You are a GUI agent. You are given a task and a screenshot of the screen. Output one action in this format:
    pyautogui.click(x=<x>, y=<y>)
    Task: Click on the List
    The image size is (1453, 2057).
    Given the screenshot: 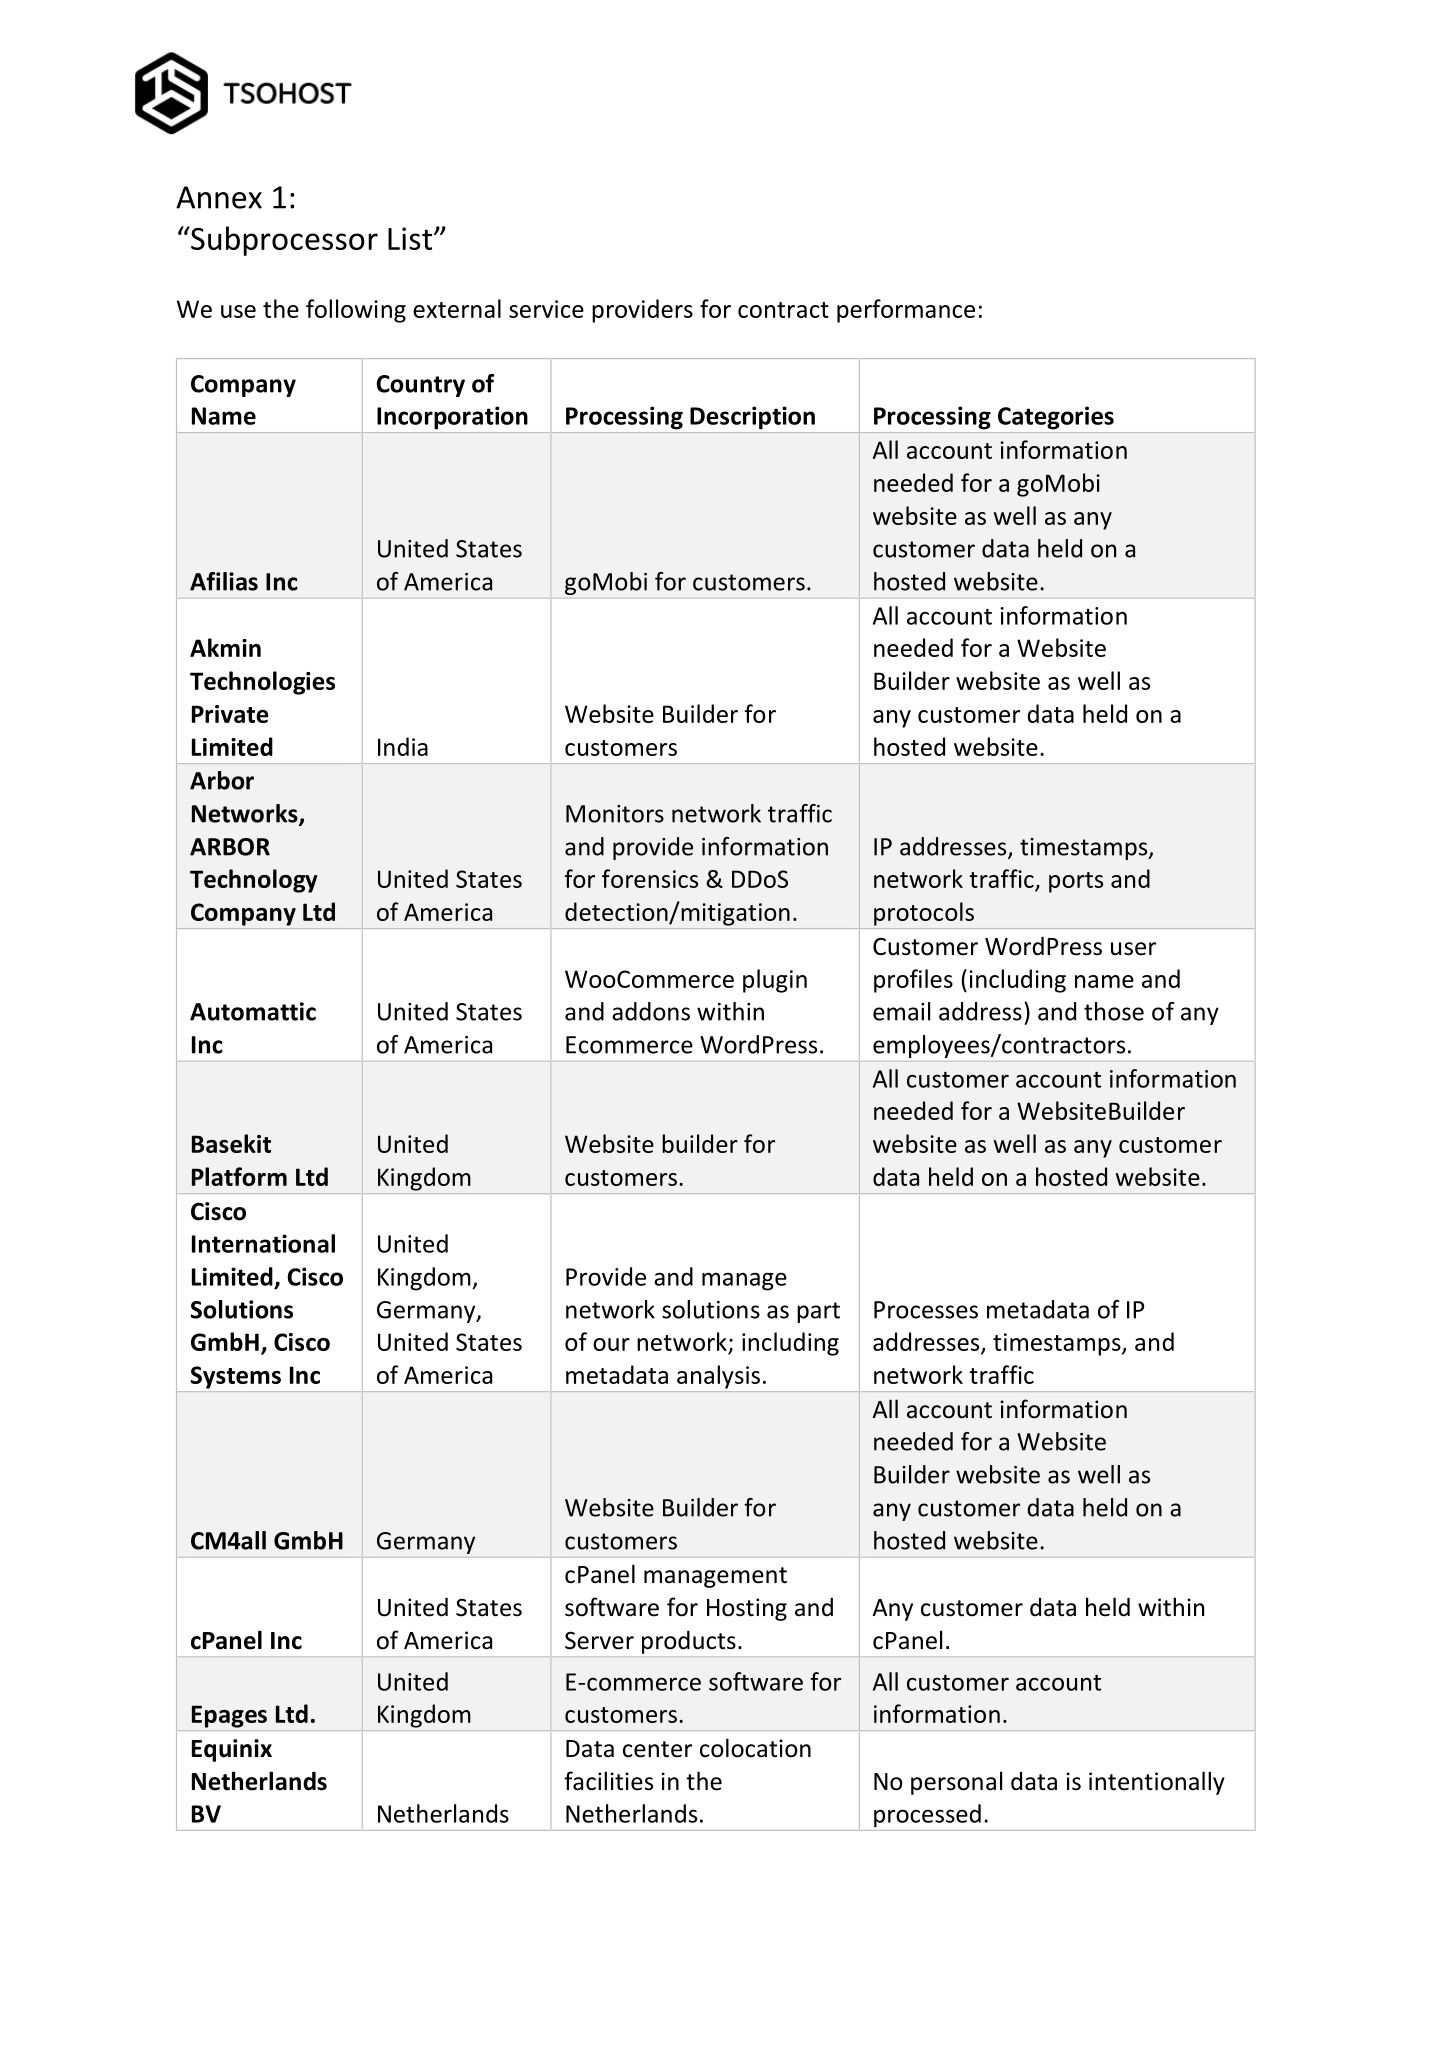 What is the action you would take?
    pyautogui.click(x=410, y=238)
